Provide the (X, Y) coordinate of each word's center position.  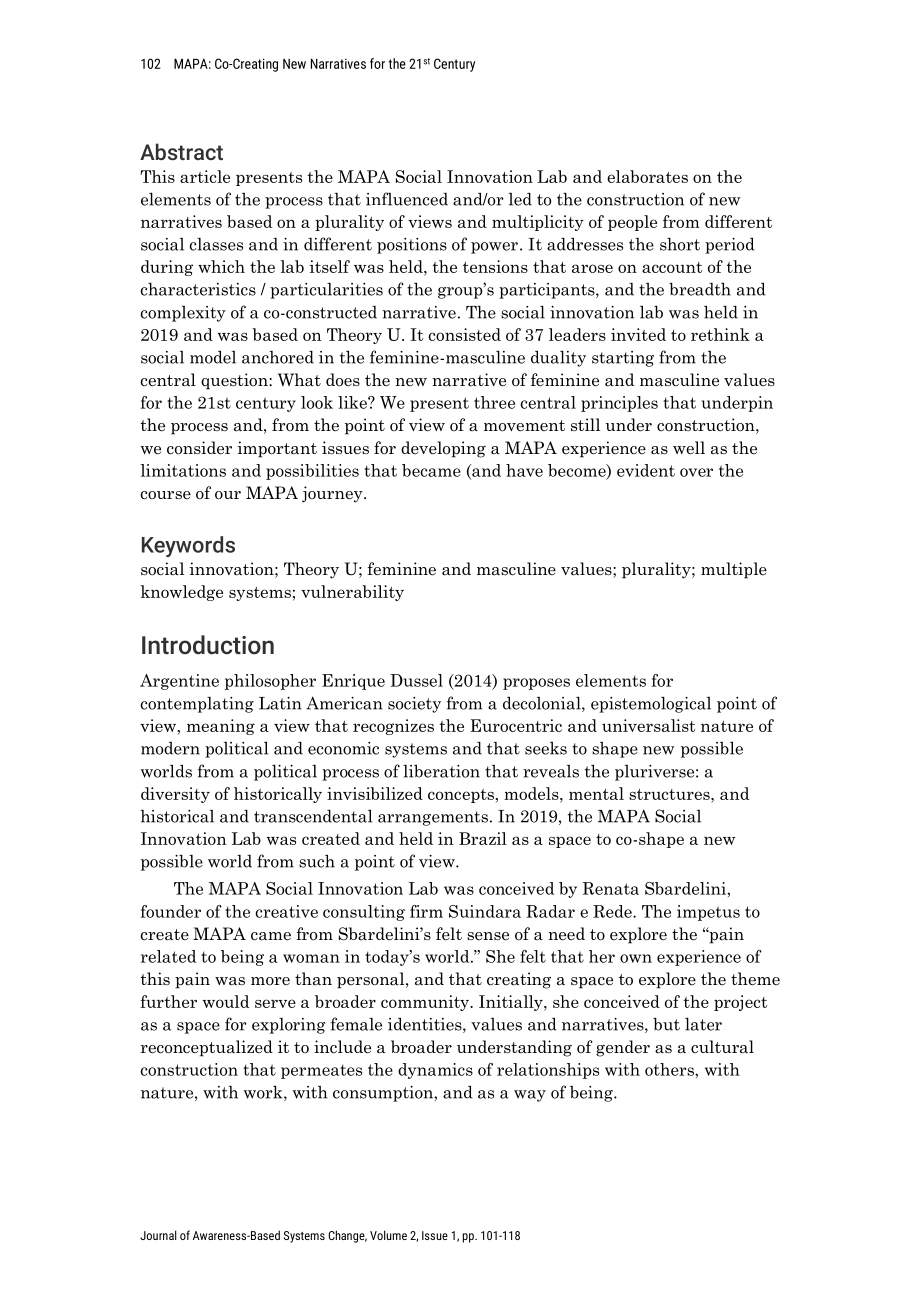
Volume (388, 1235)
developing (443, 449)
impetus (708, 913)
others (670, 1069)
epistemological (651, 704)
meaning (221, 727)
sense (488, 936)
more (270, 981)
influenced (407, 199)
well (689, 448)
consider (199, 448)
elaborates (647, 176)
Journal (158, 1235)
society (414, 705)
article (205, 176)
